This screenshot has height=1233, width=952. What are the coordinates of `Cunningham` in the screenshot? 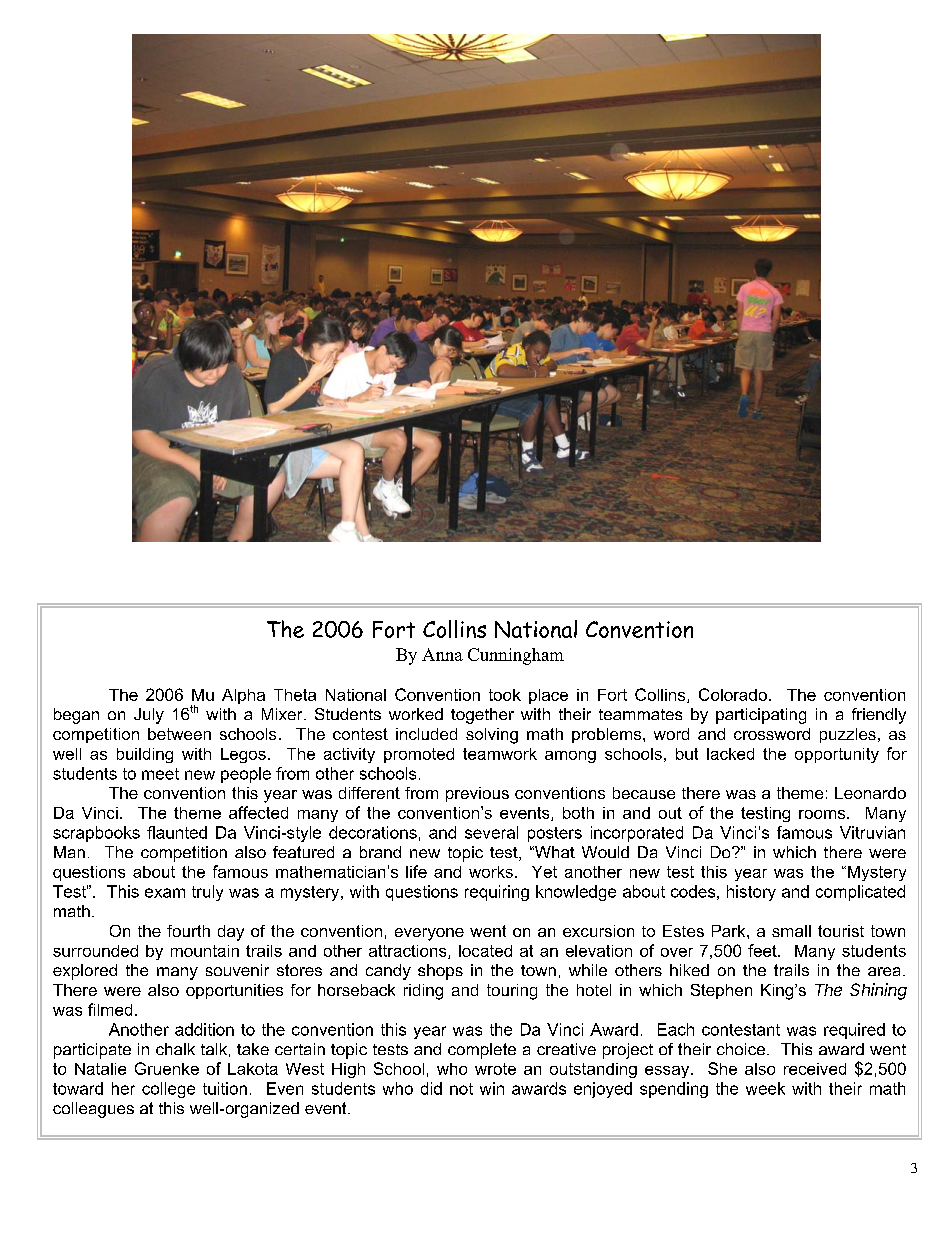 It's located at (516, 656).
